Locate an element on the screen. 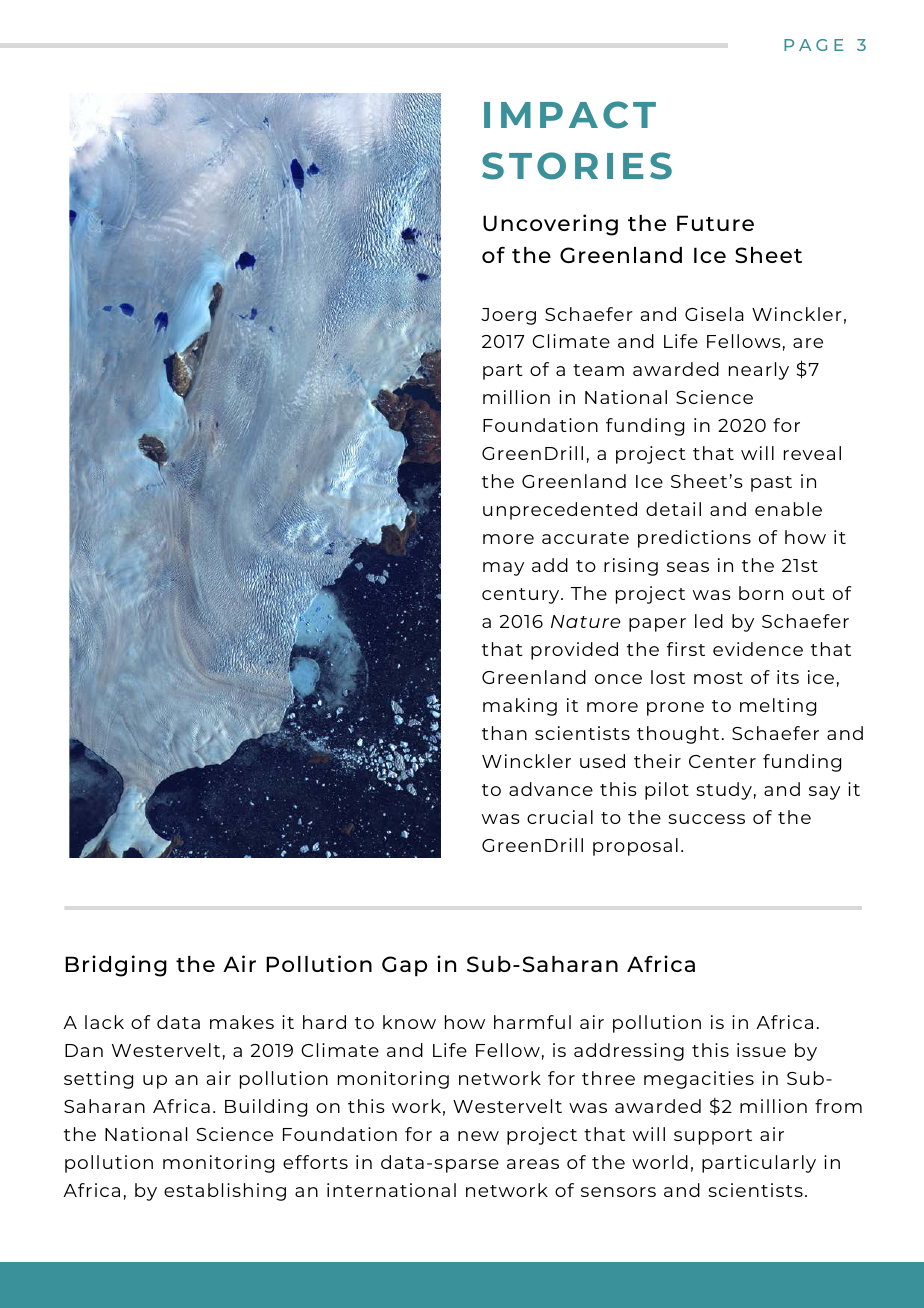  past is located at coordinates (771, 484).
